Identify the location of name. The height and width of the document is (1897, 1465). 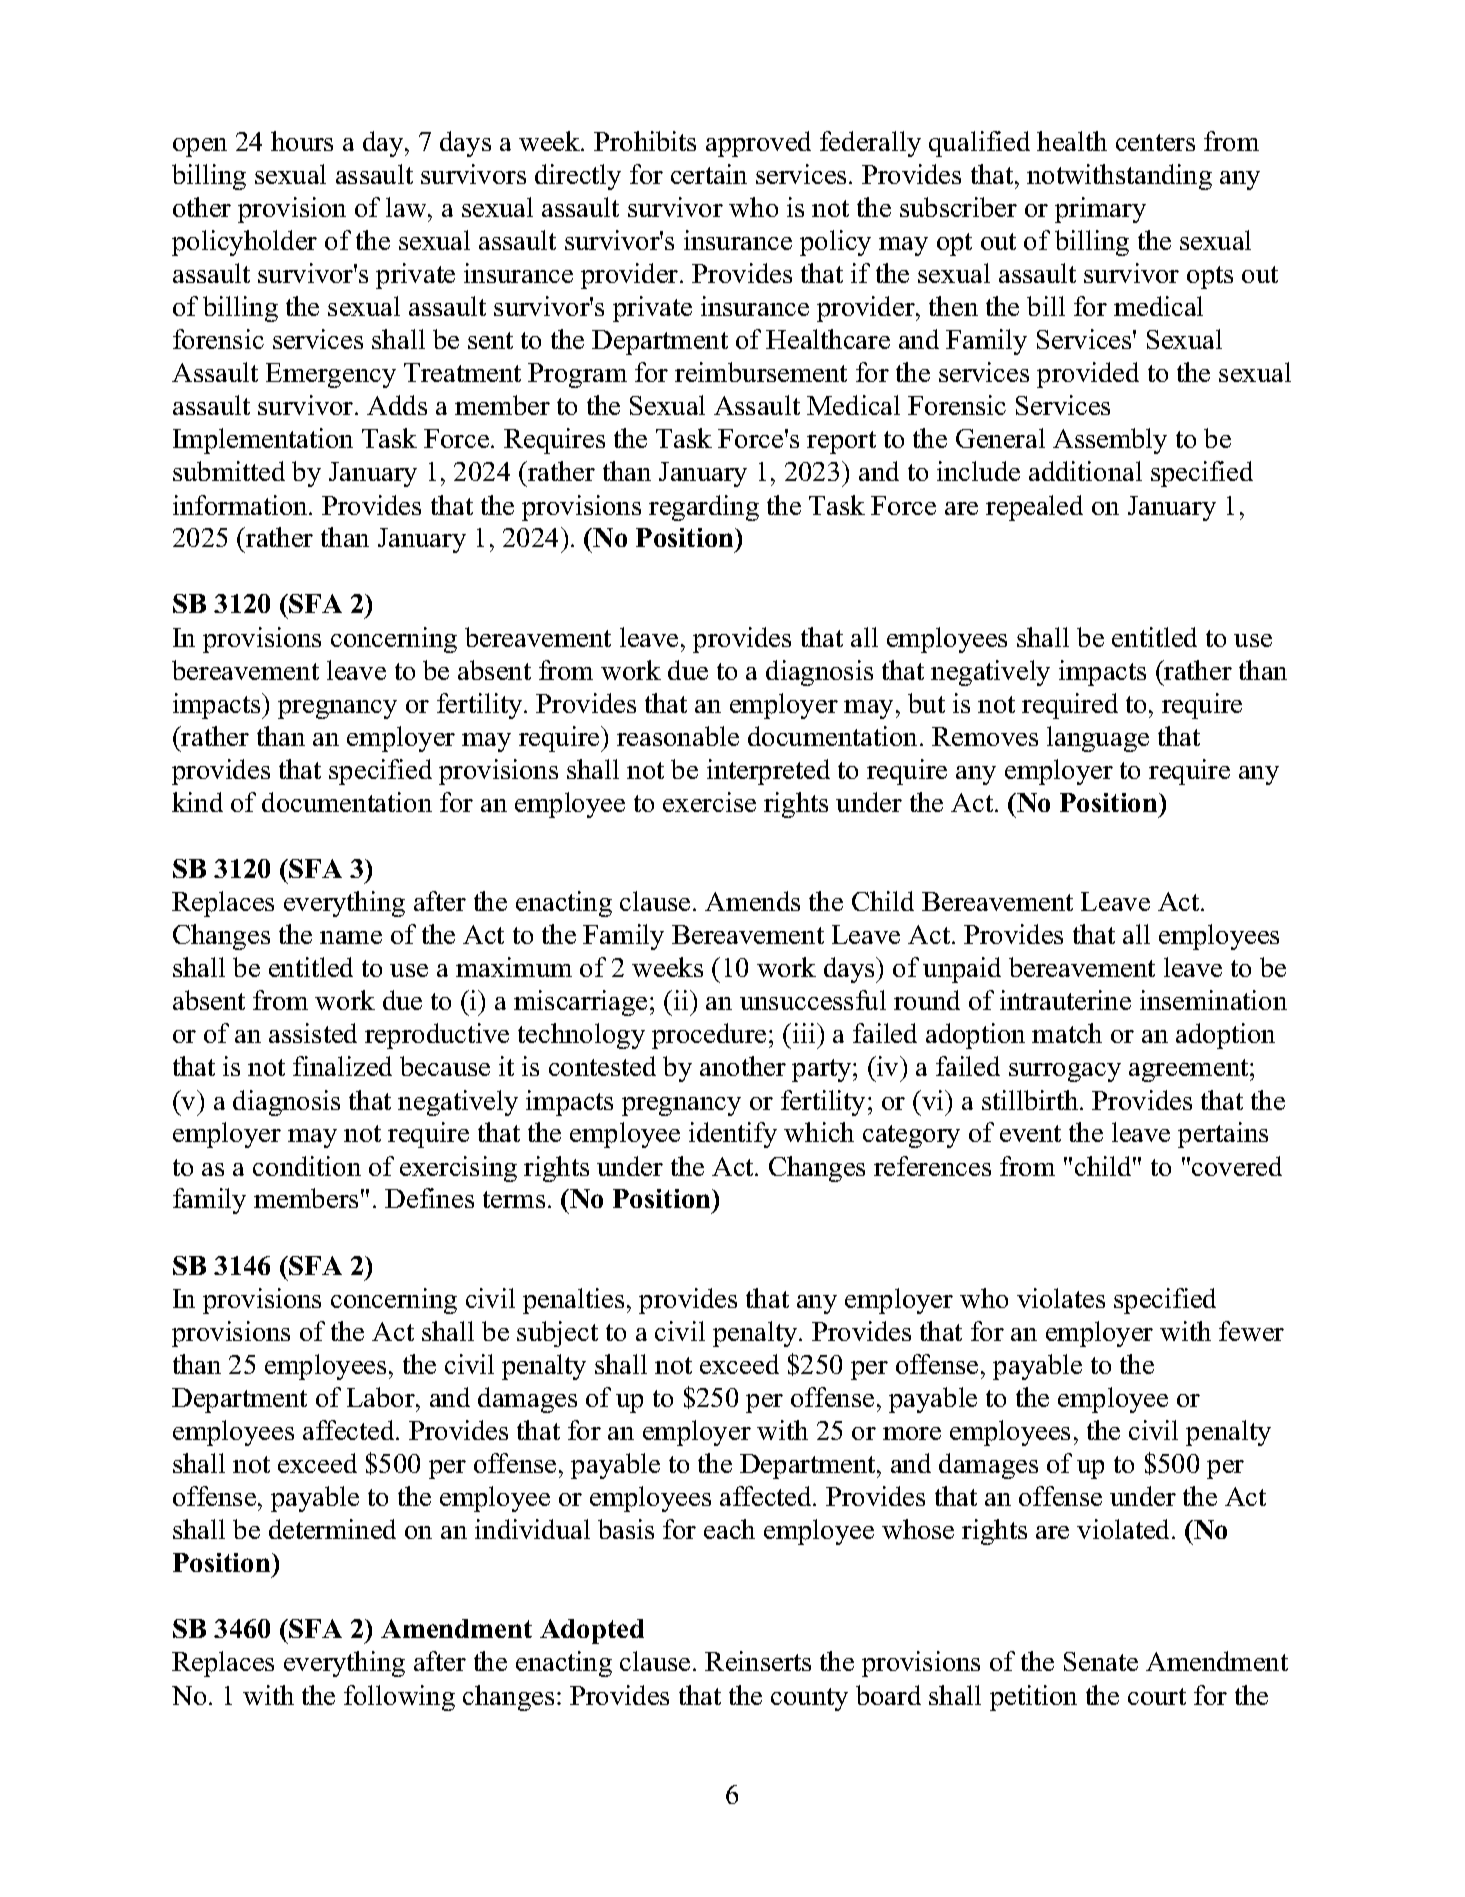
(351, 937).
